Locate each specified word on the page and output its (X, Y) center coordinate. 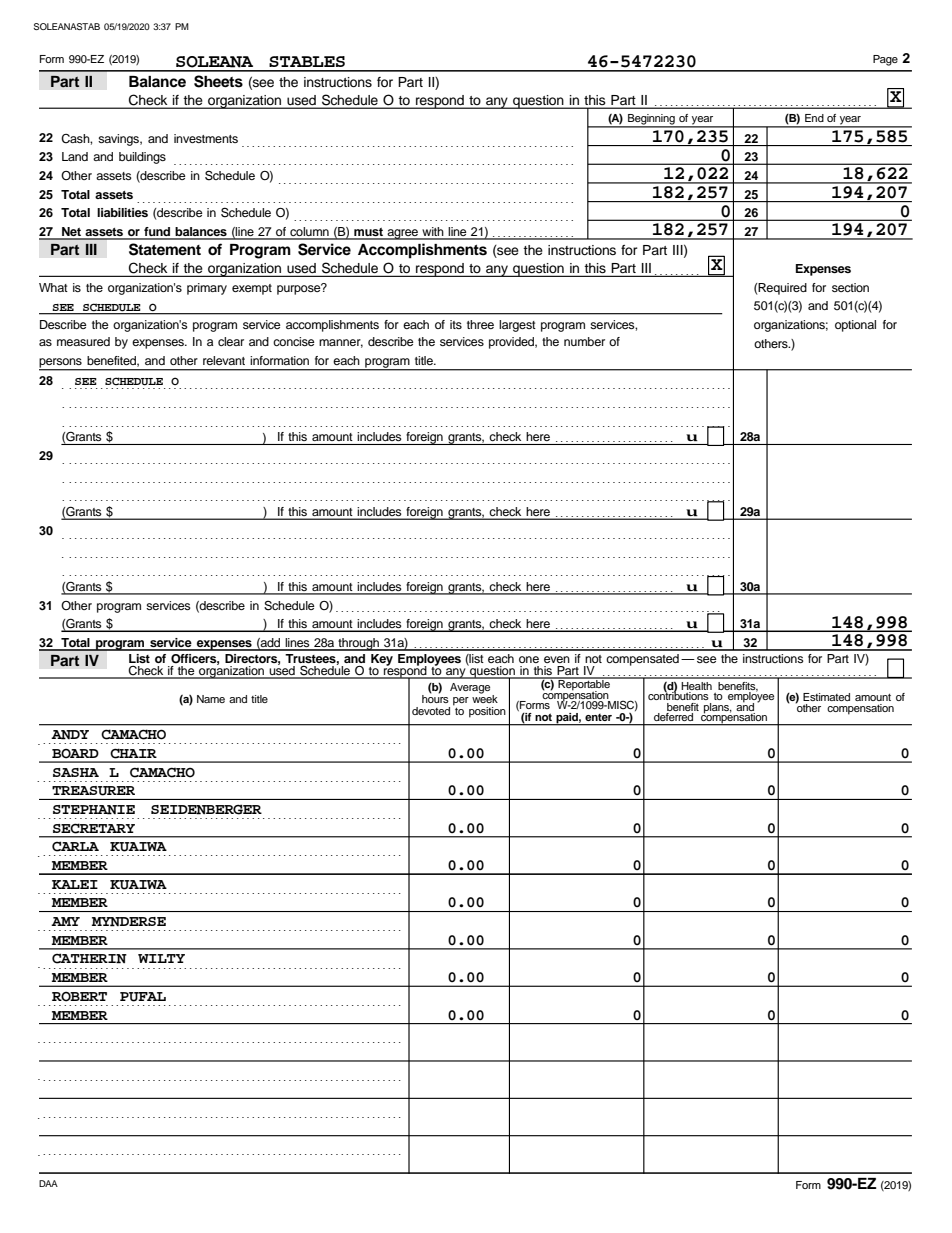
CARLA (75, 846)
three (480, 324)
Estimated (826, 697)
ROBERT (79, 997)
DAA (48, 1183)
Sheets (218, 81)
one (529, 659)
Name (211, 699)
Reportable (584, 684)
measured (83, 341)
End (814, 118)
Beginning (651, 120)
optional (855, 326)
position (487, 712)
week (485, 698)
